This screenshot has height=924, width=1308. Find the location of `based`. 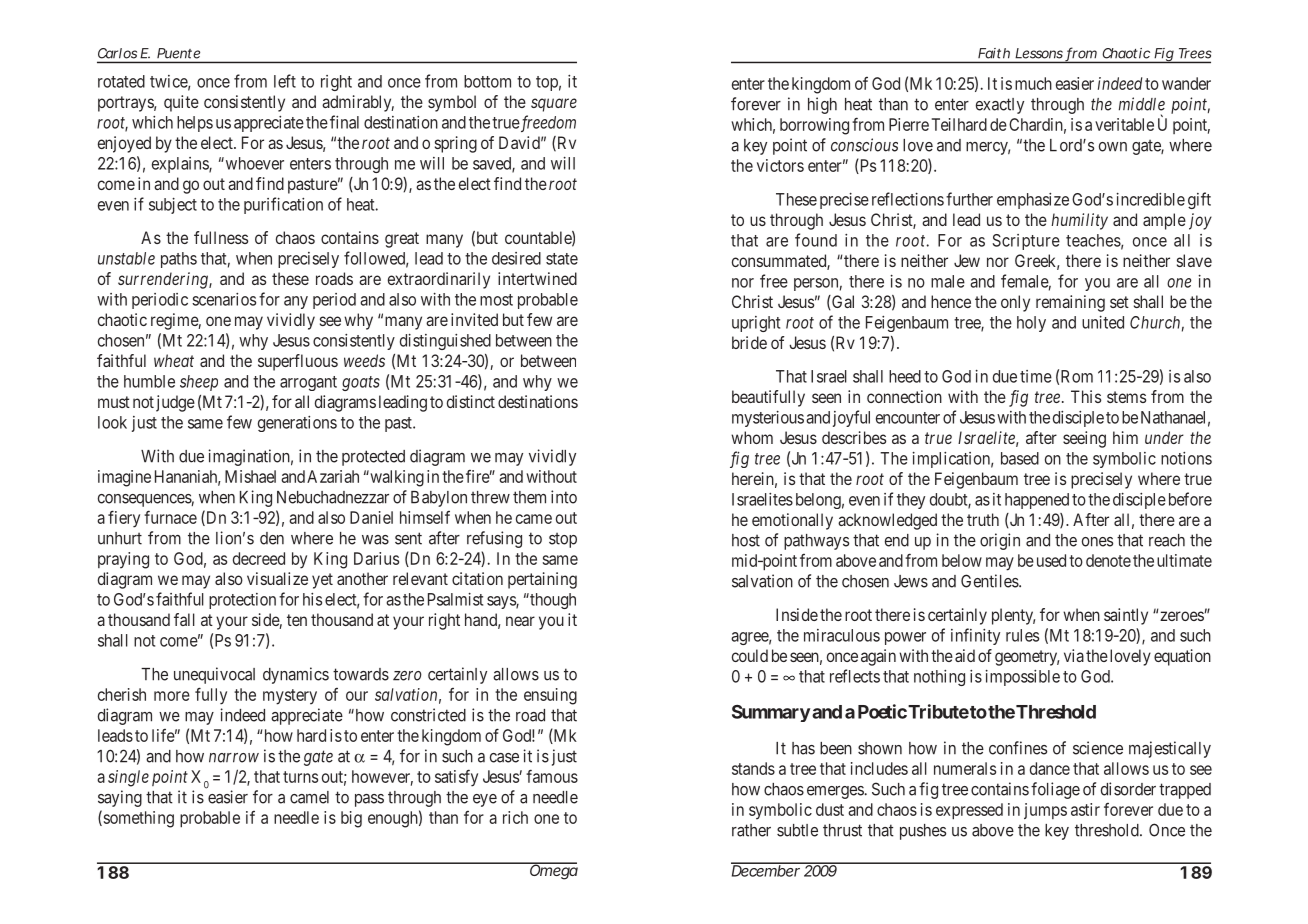

based is located at coordinates (1020, 458).
